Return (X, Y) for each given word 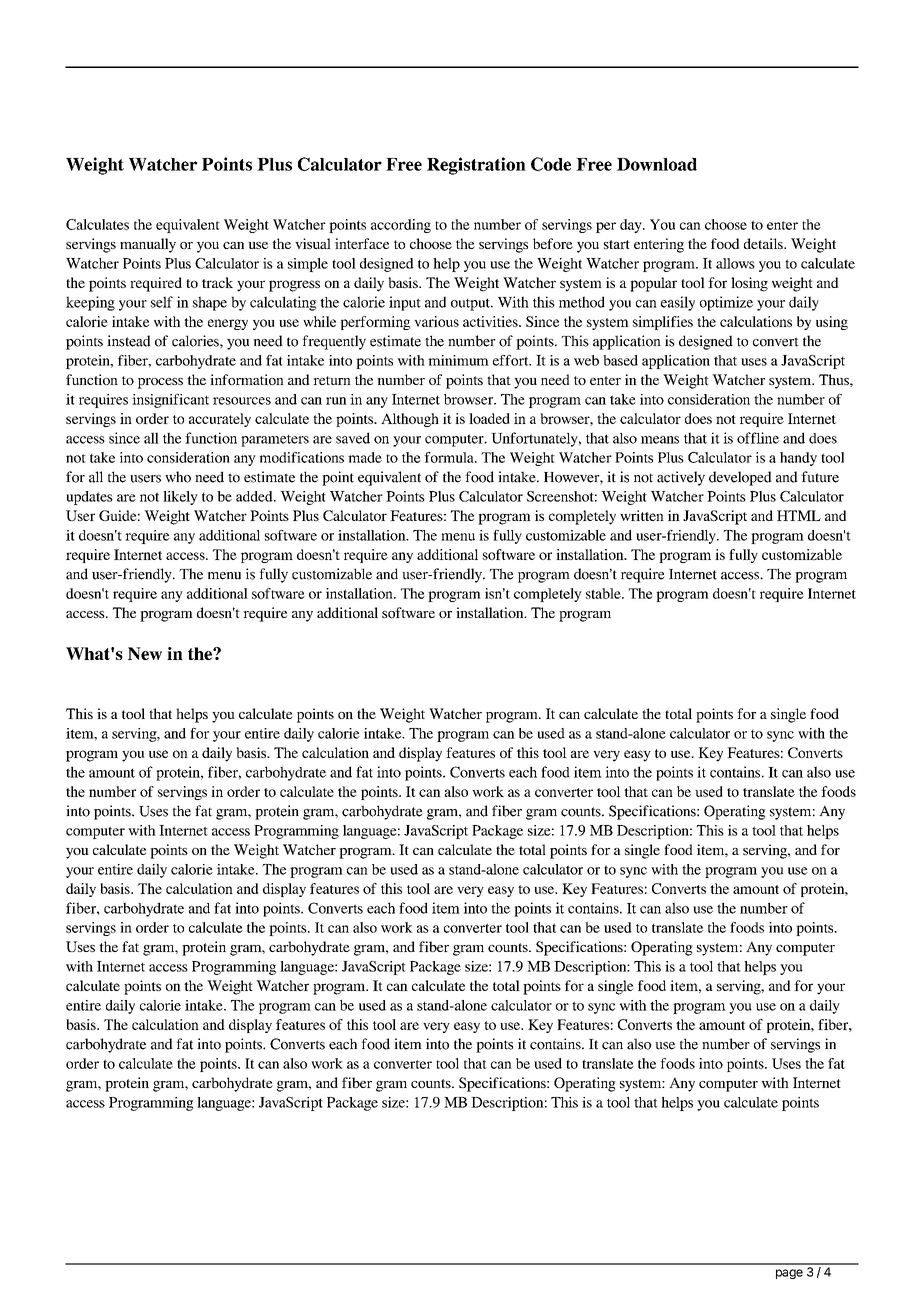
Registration (476, 166)
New (145, 653)
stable (604, 593)
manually (148, 245)
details (764, 243)
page (789, 1274)
